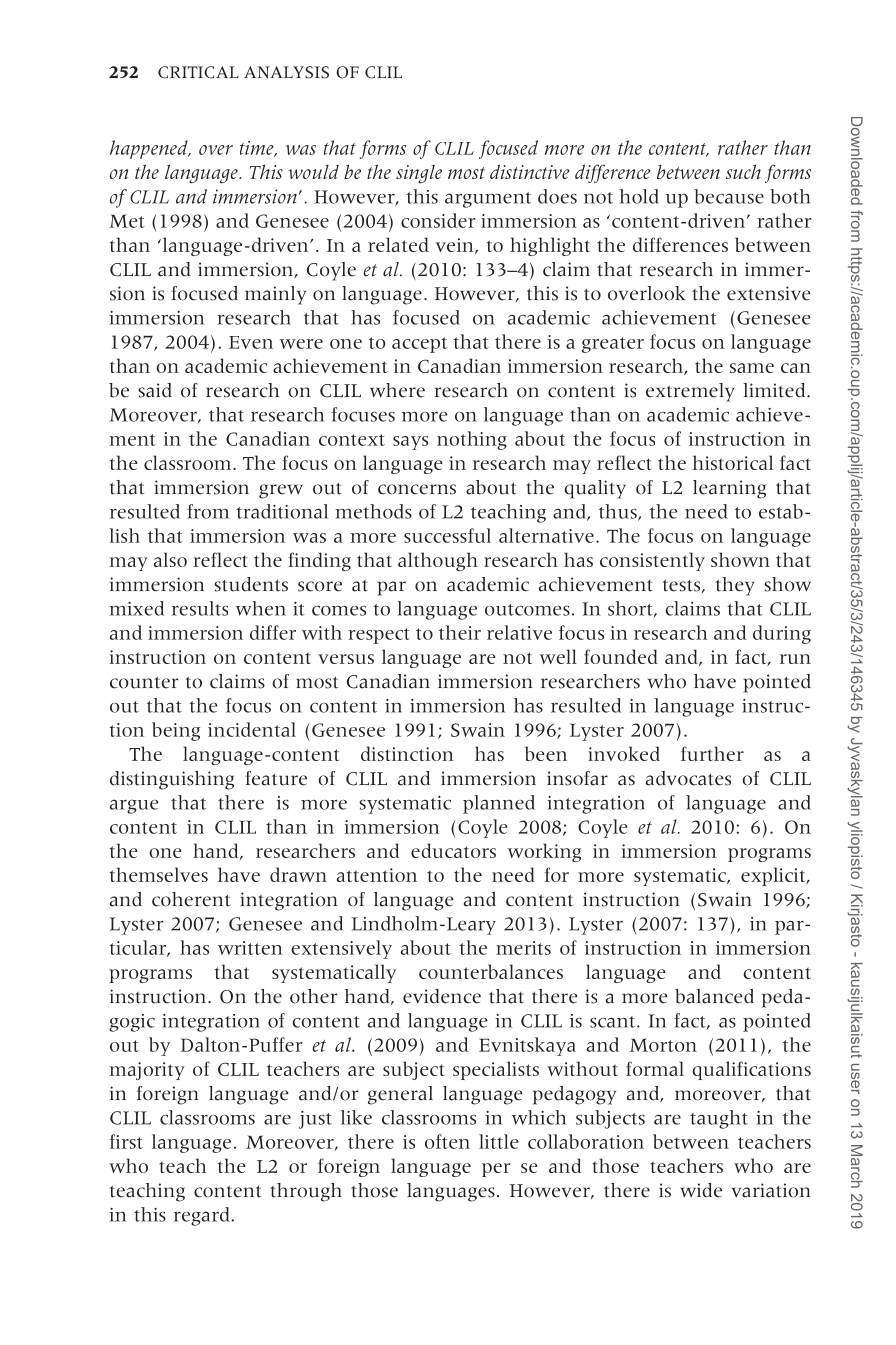 The image size is (896, 1345). What do you see at coordinates (460, 632) in the image?
I see `their` at bounding box center [460, 632].
